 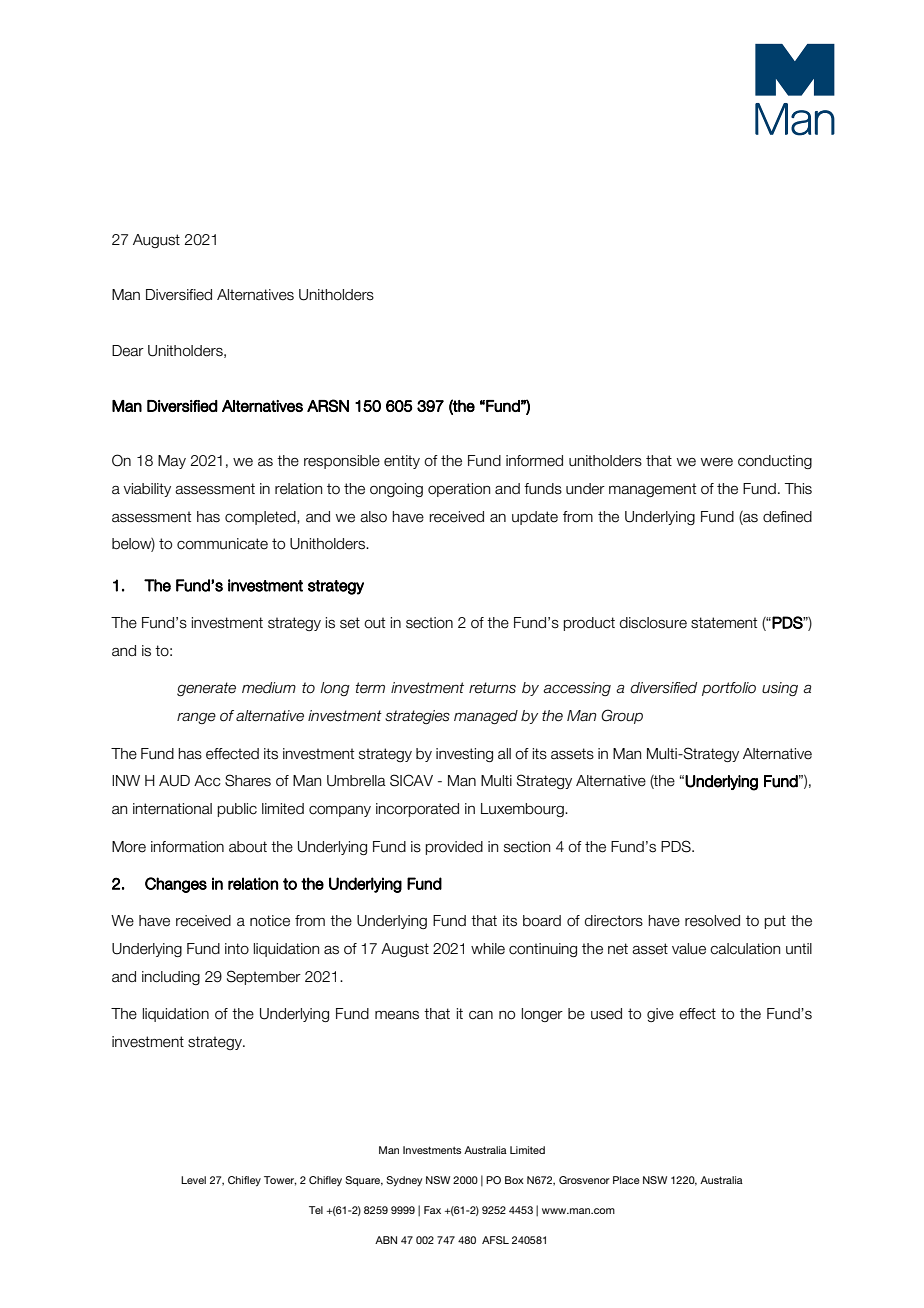 What do you see at coordinates (402, 462) in the document?
I see `entity` at bounding box center [402, 462].
